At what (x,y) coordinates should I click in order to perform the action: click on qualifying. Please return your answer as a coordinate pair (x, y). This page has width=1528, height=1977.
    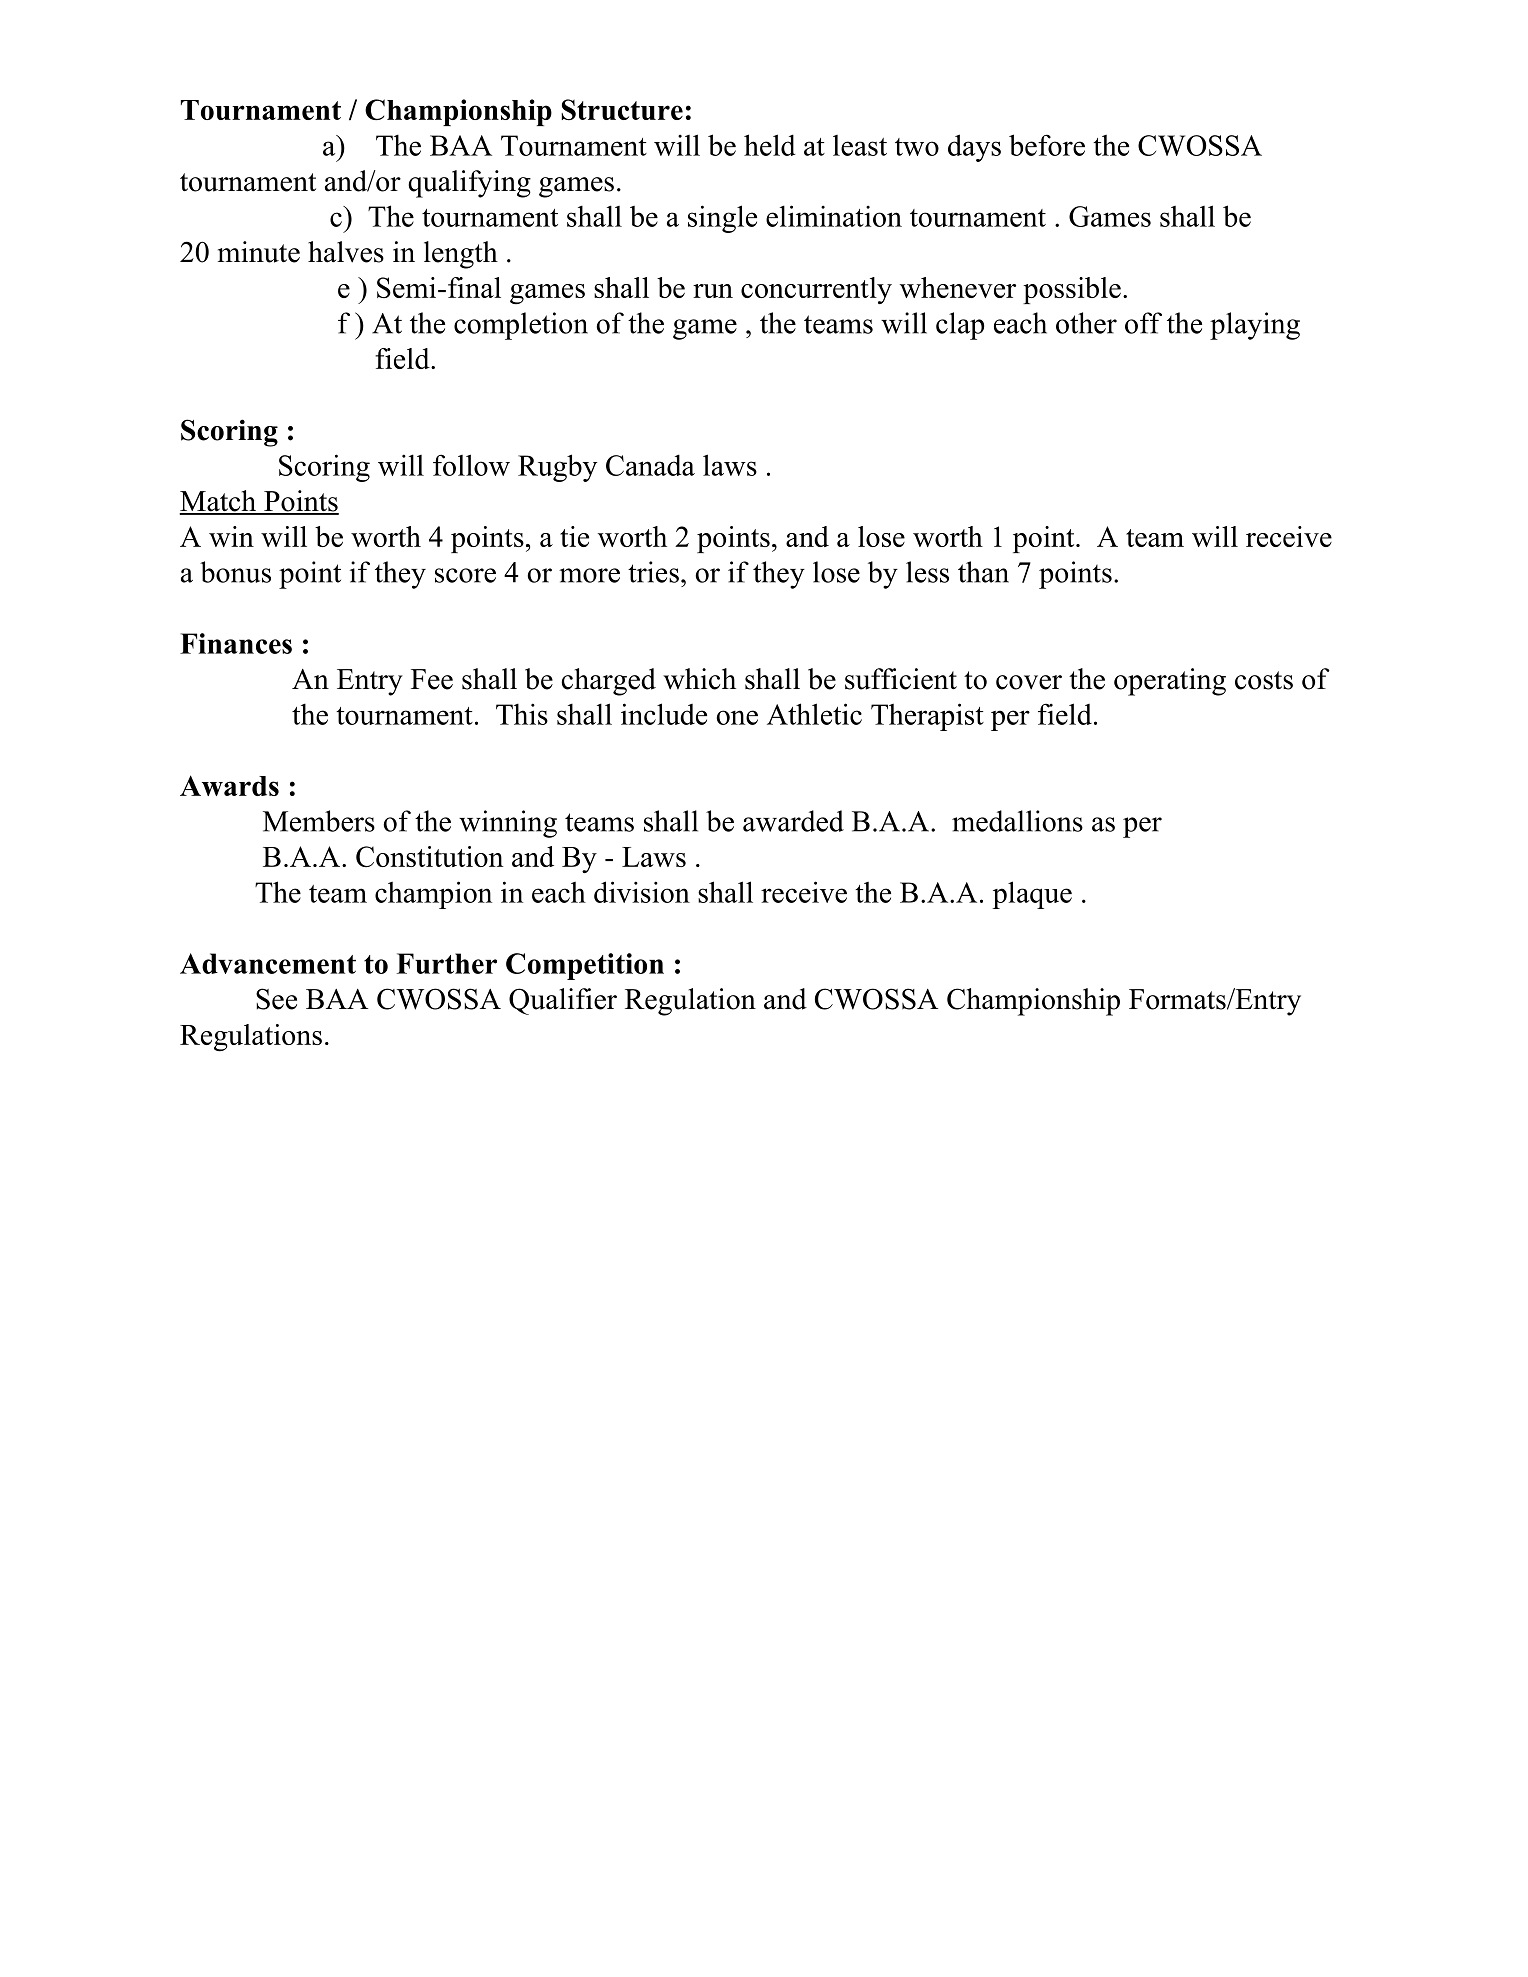
    Looking at the image, I should click on (469, 184).
